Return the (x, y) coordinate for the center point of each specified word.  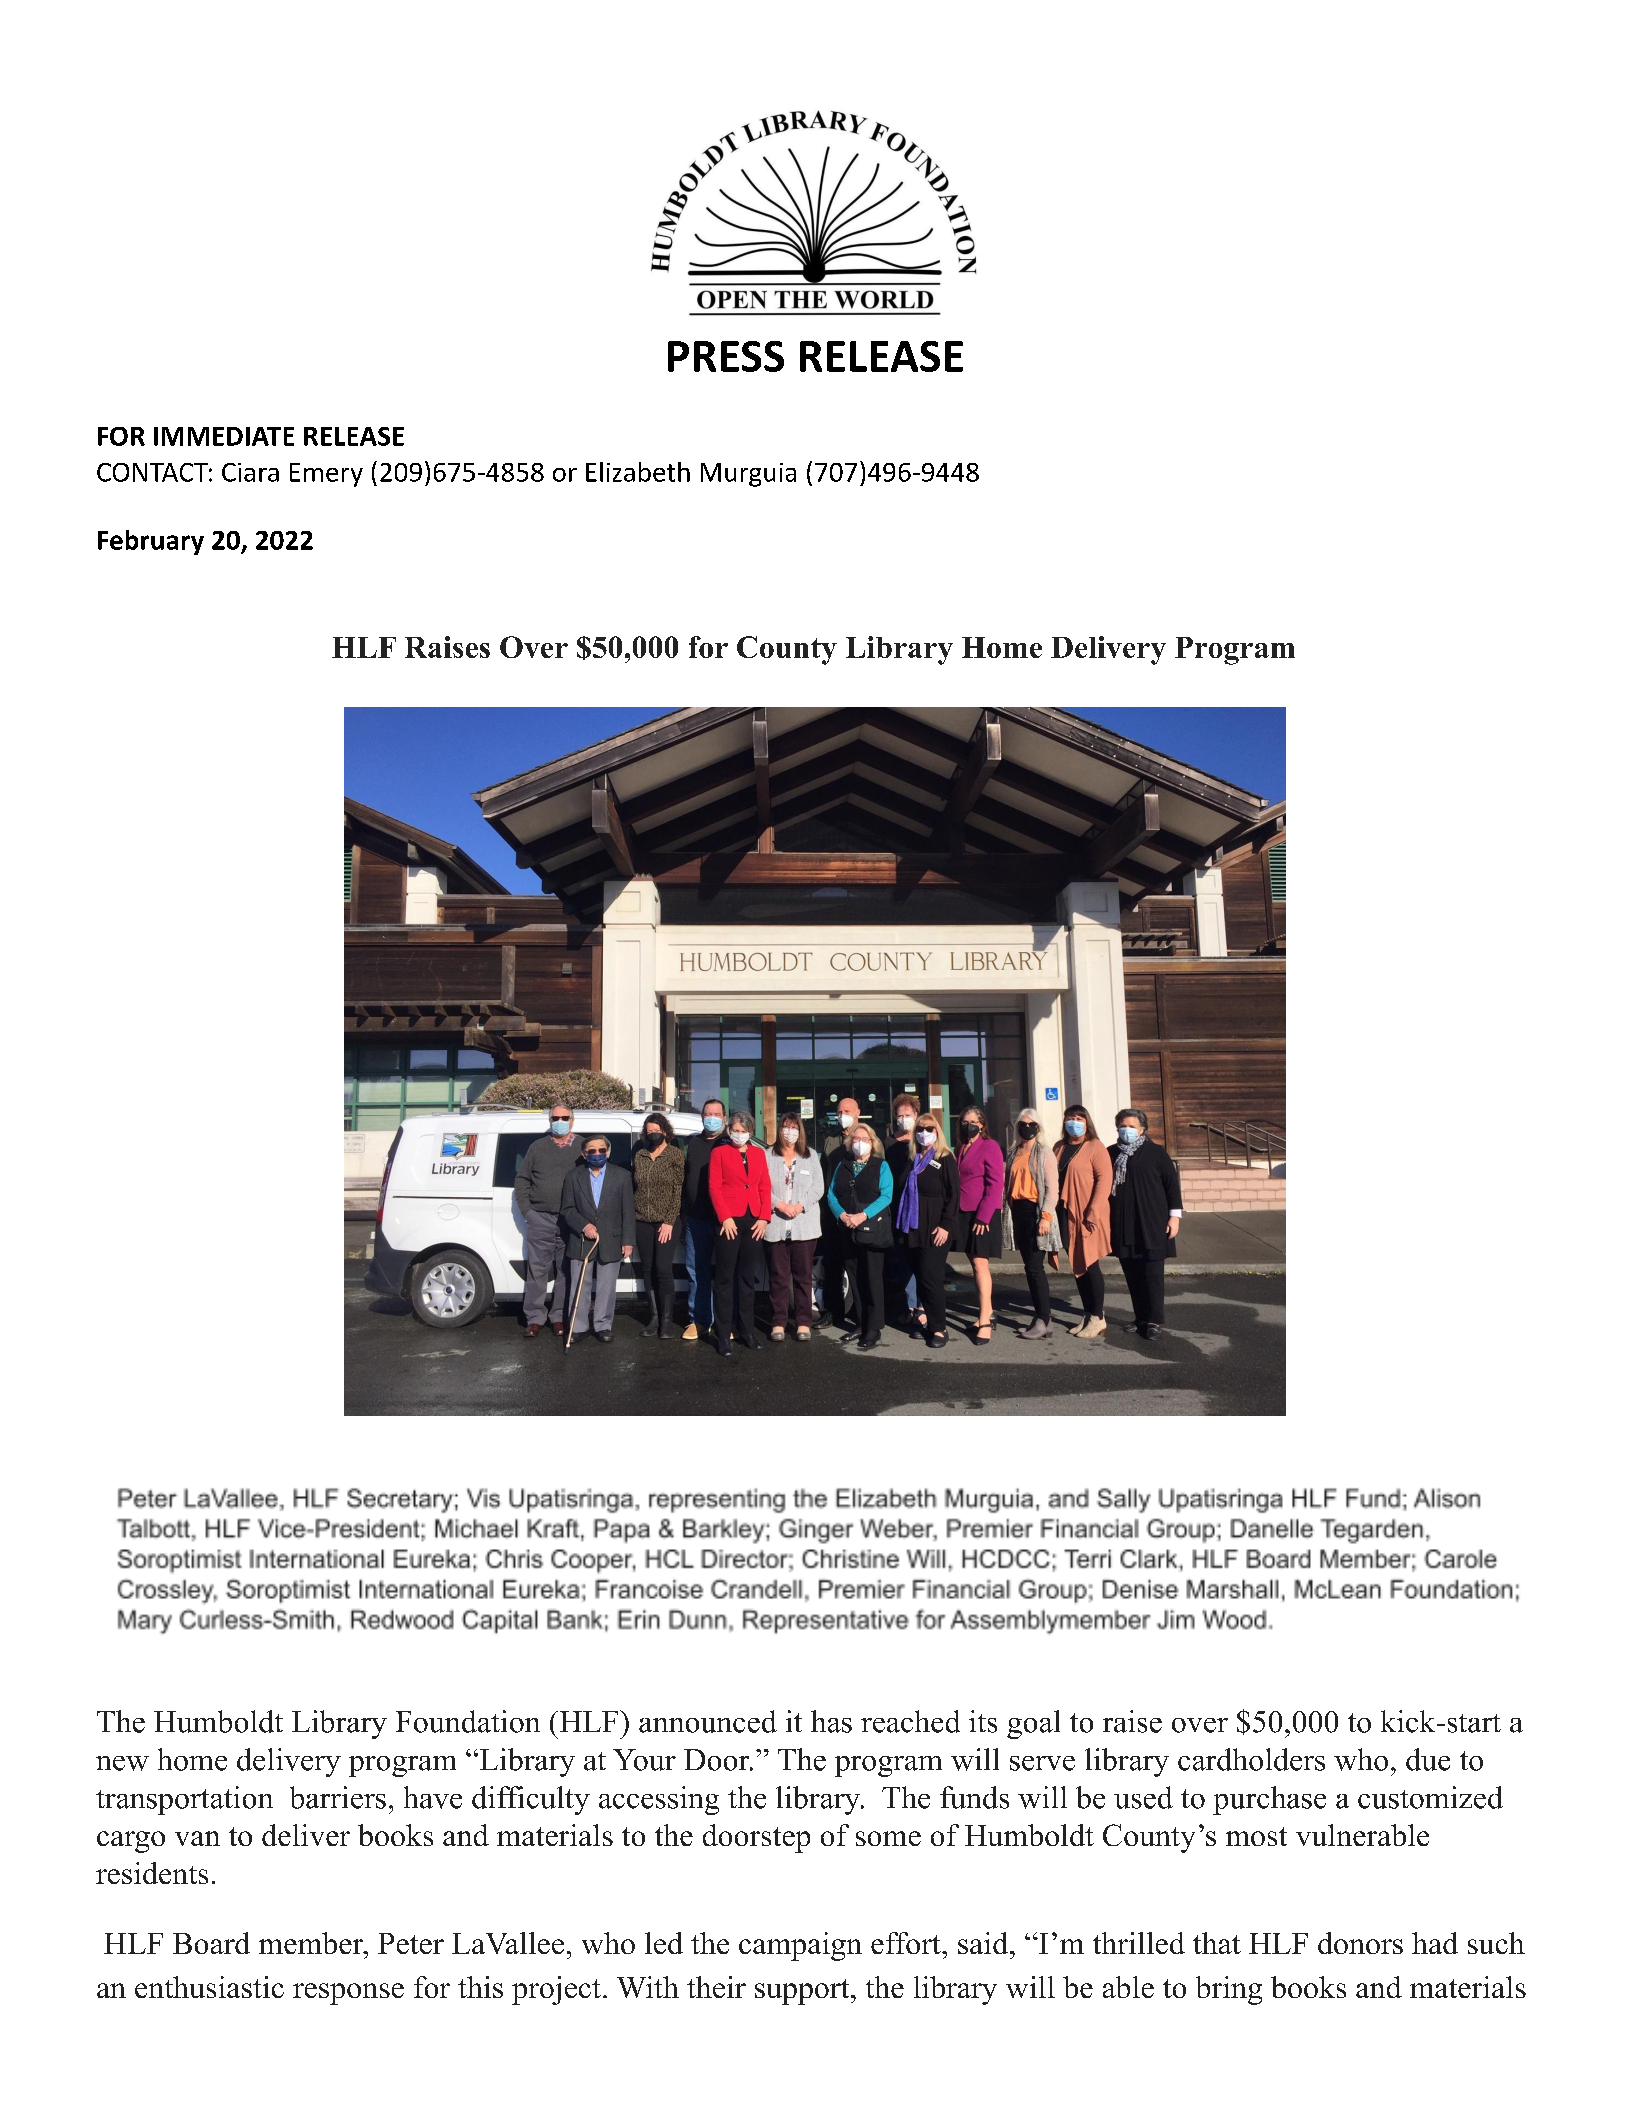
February (151, 542)
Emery (326, 475)
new (122, 1763)
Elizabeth (638, 472)
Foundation (468, 1721)
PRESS (726, 356)
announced (708, 1721)
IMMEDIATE (224, 436)
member (312, 1943)
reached (910, 1721)
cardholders (1251, 1759)
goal (1033, 1724)
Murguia (748, 475)
